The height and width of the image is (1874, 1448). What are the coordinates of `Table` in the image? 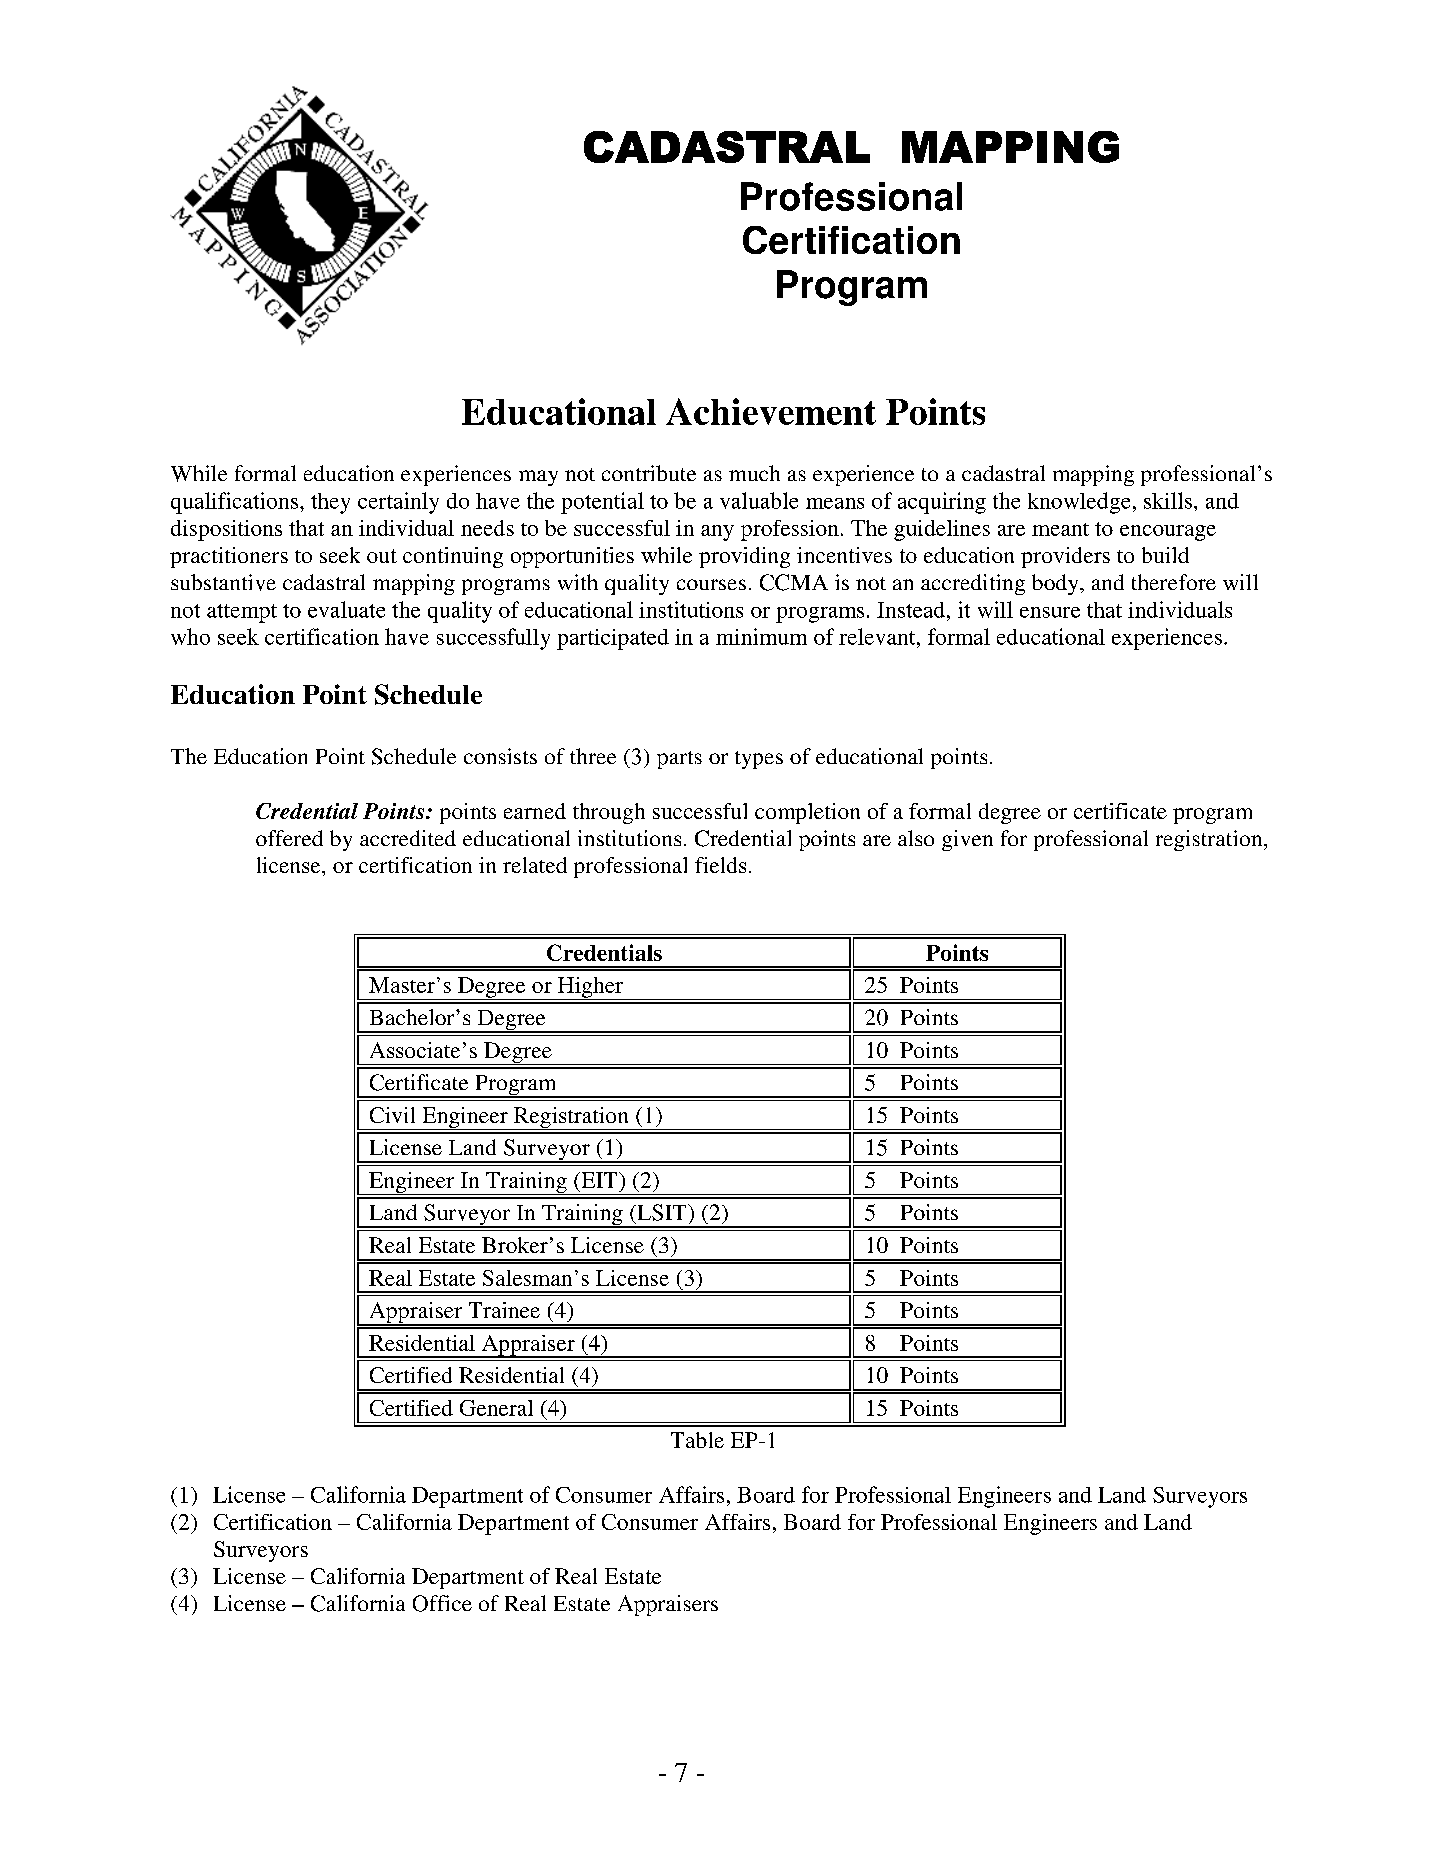 It's located at (697, 1440).
